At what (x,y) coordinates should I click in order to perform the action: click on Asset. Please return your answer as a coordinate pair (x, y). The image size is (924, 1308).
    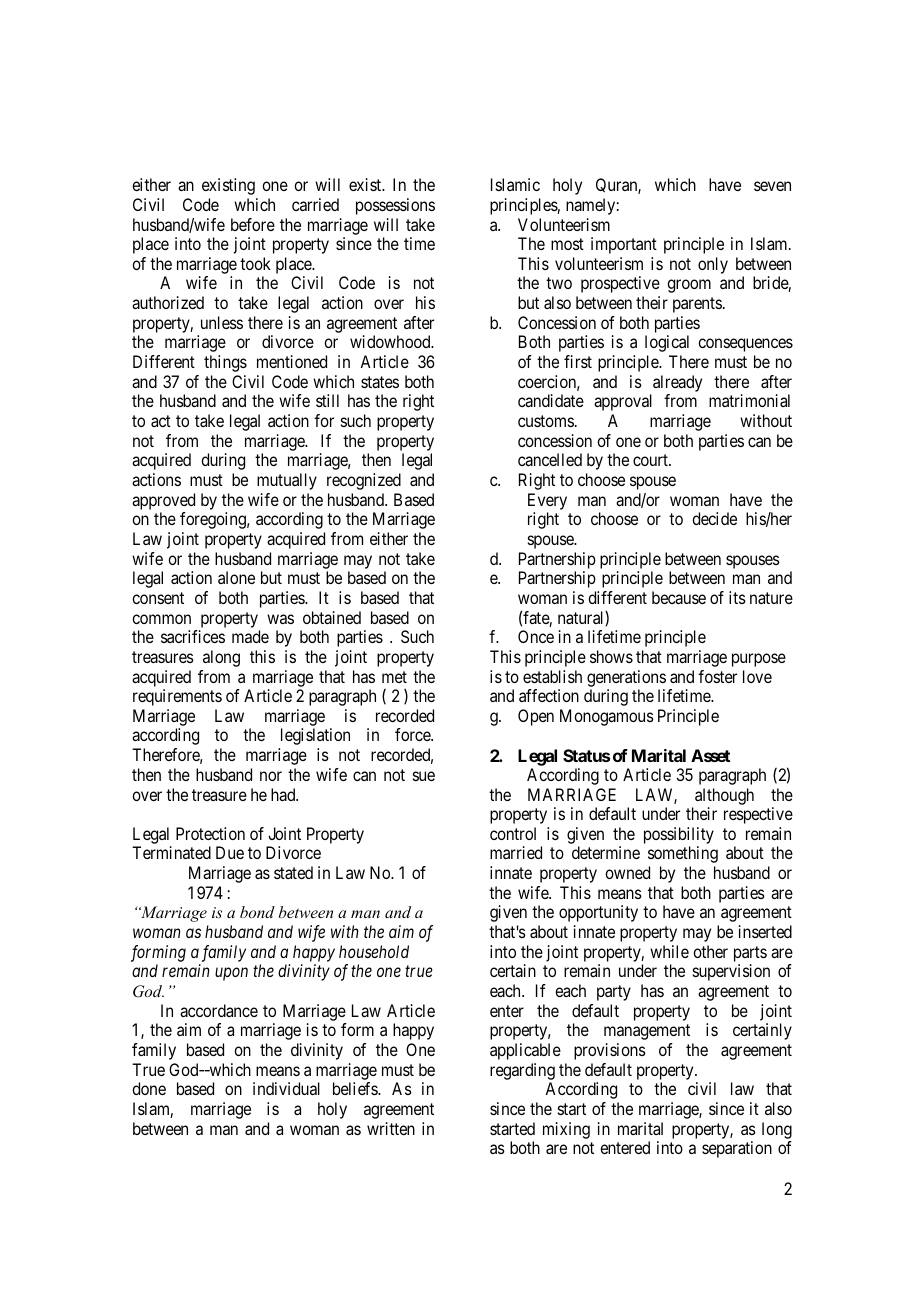
    Looking at the image, I should click on (710, 755).
